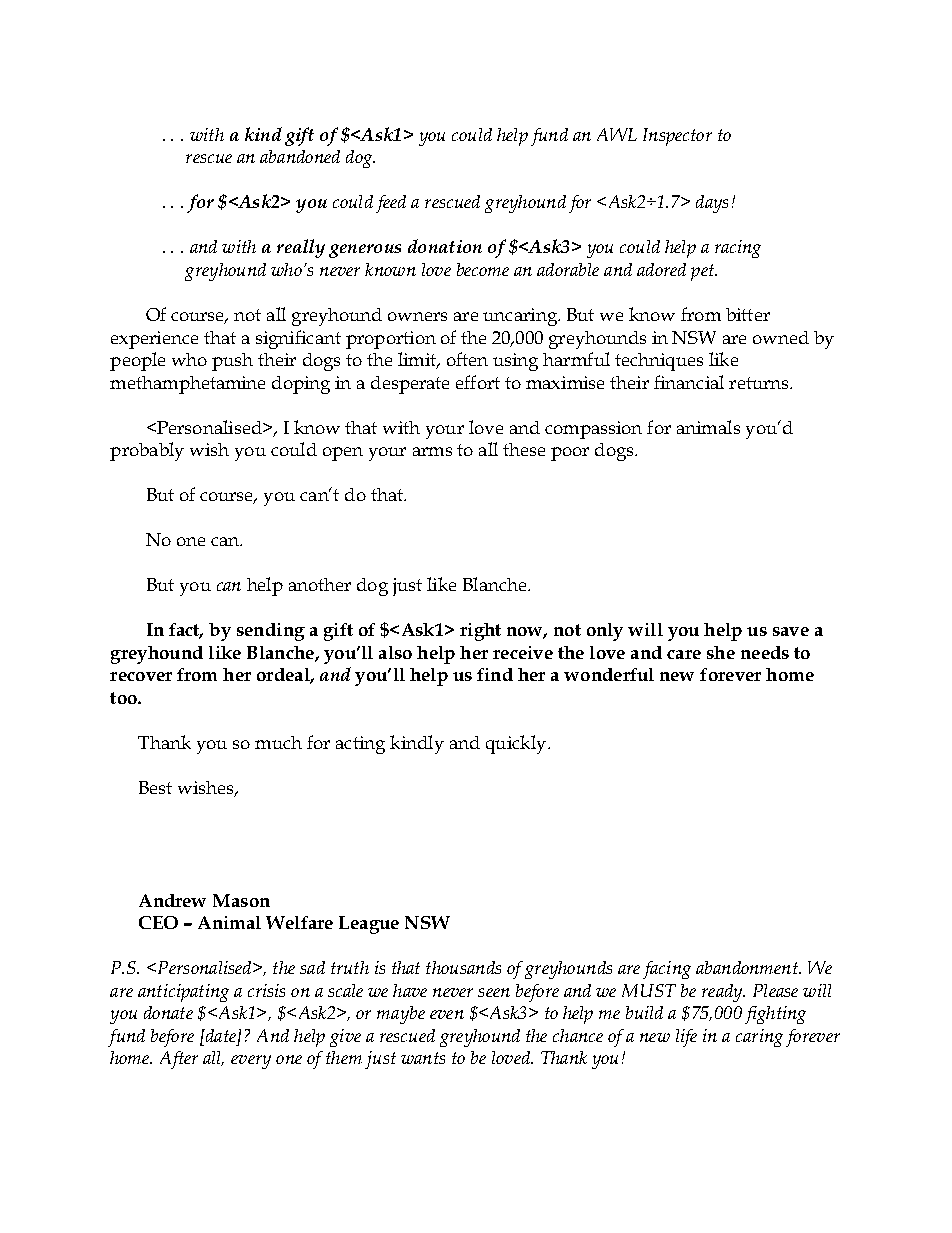 The width and height of the screenshot is (952, 1233). What do you see at coordinates (186, 631) in the screenshot?
I see `fact` at bounding box center [186, 631].
